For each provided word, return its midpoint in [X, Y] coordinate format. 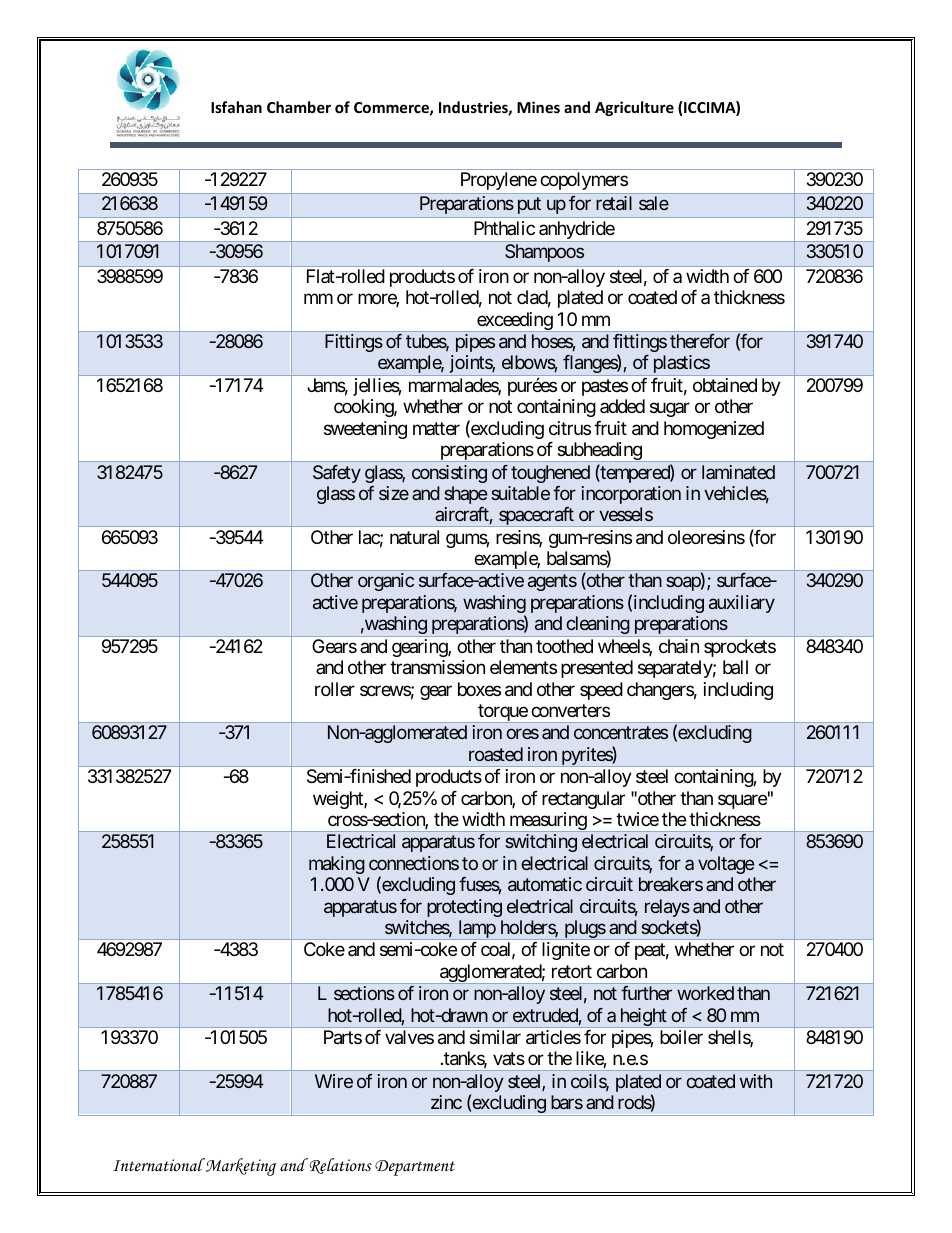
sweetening [365, 430]
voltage [726, 865]
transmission [437, 667]
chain [679, 646]
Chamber [299, 107]
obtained [725, 385]
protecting [464, 908]
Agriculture [634, 108]
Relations [339, 1166]
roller [335, 689]
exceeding [514, 322]
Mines [538, 107]
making [337, 865]
